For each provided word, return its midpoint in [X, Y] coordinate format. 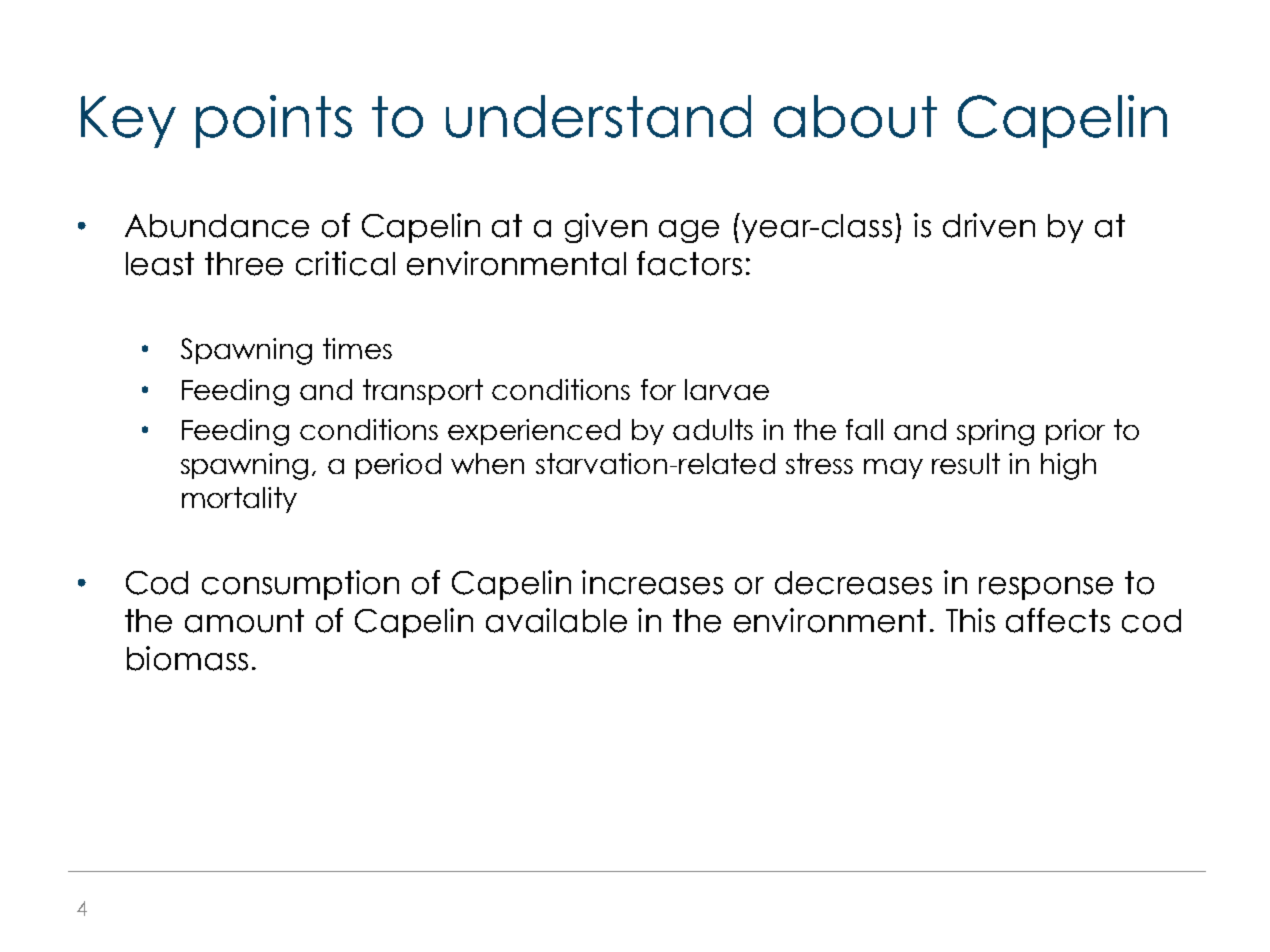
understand [598, 116]
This [970, 620]
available [556, 620]
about [855, 116]
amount [244, 621]
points [274, 121]
